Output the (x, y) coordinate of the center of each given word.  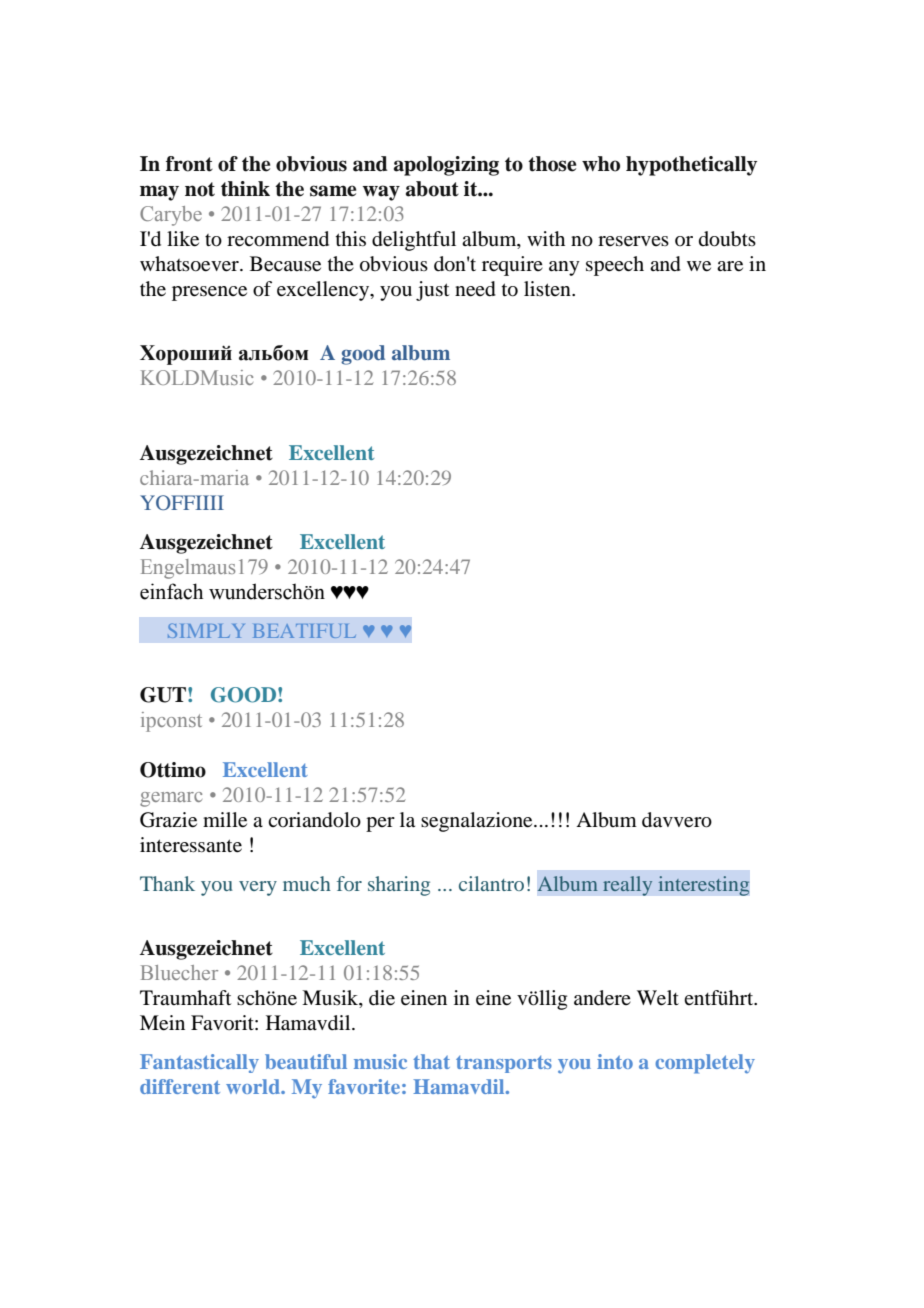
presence (209, 293)
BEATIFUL (304, 631)
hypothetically (691, 166)
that (431, 1061)
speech (615, 266)
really (628, 886)
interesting (704, 886)
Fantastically (199, 1063)
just (432, 291)
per (380, 824)
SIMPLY (206, 630)
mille (225, 820)
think (245, 189)
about (432, 189)
